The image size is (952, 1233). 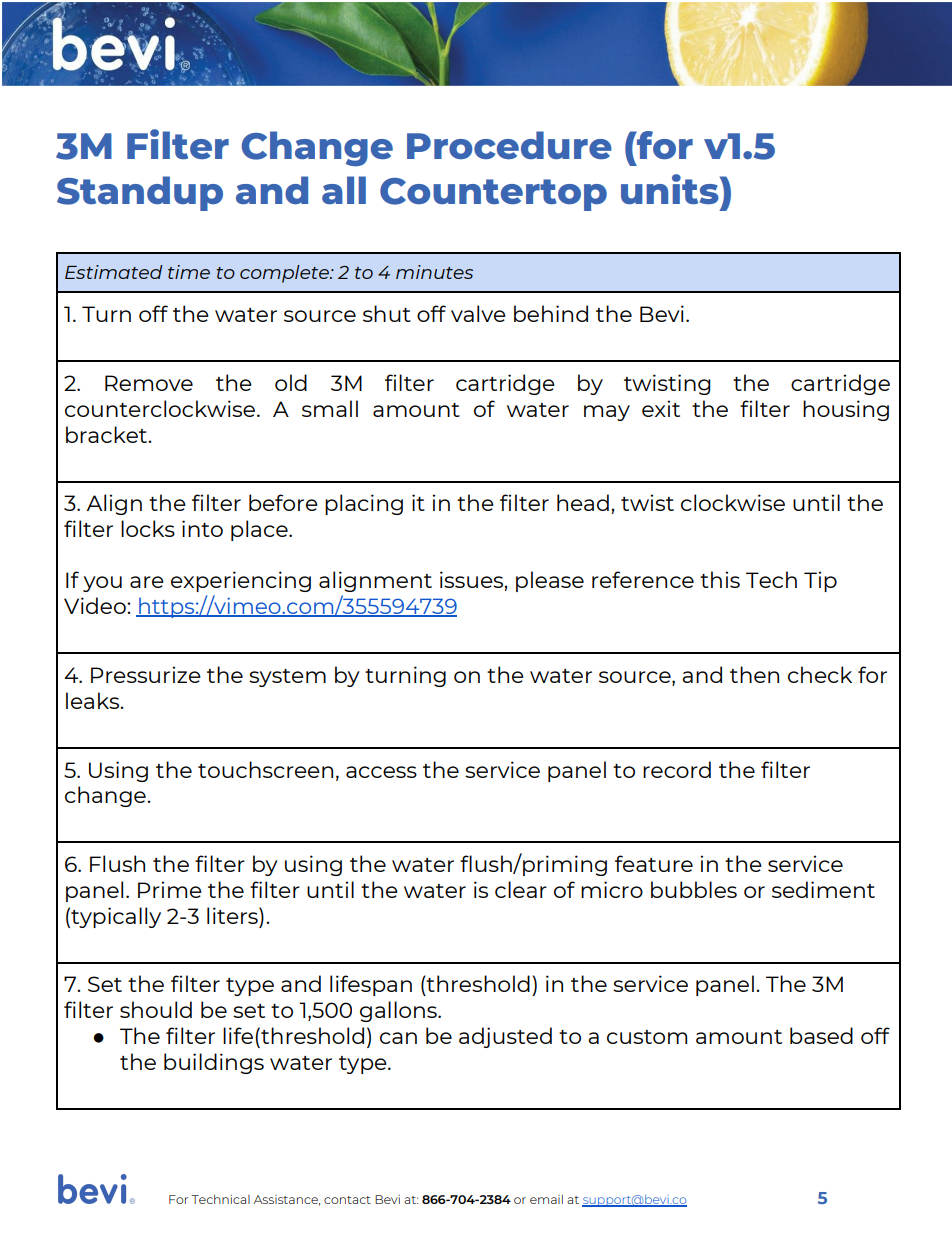 What do you see at coordinates (671, 189) in the page?
I see `units` at bounding box center [671, 189].
